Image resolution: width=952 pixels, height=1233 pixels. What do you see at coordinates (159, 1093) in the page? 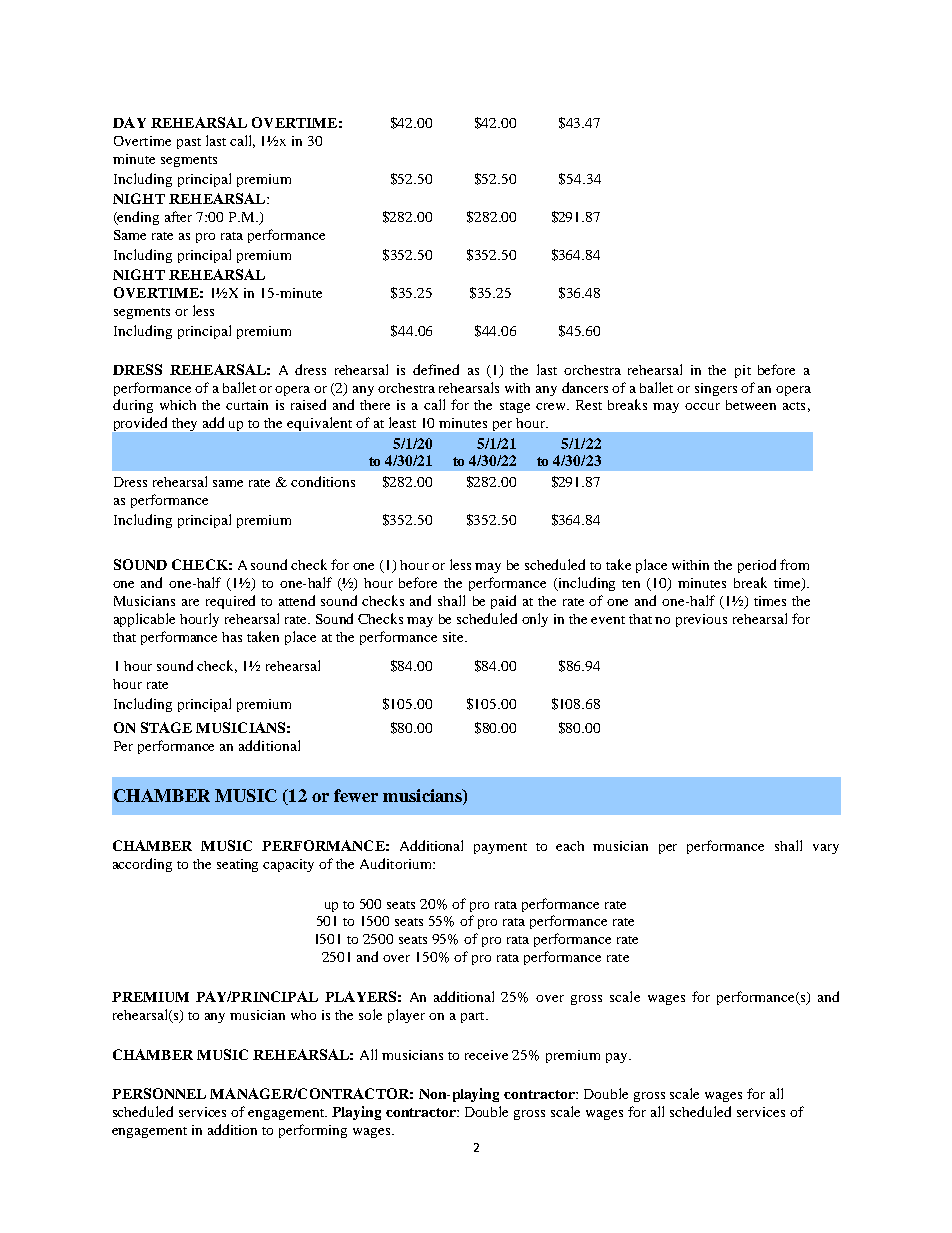
I see `PERSONNEL` at bounding box center [159, 1093].
